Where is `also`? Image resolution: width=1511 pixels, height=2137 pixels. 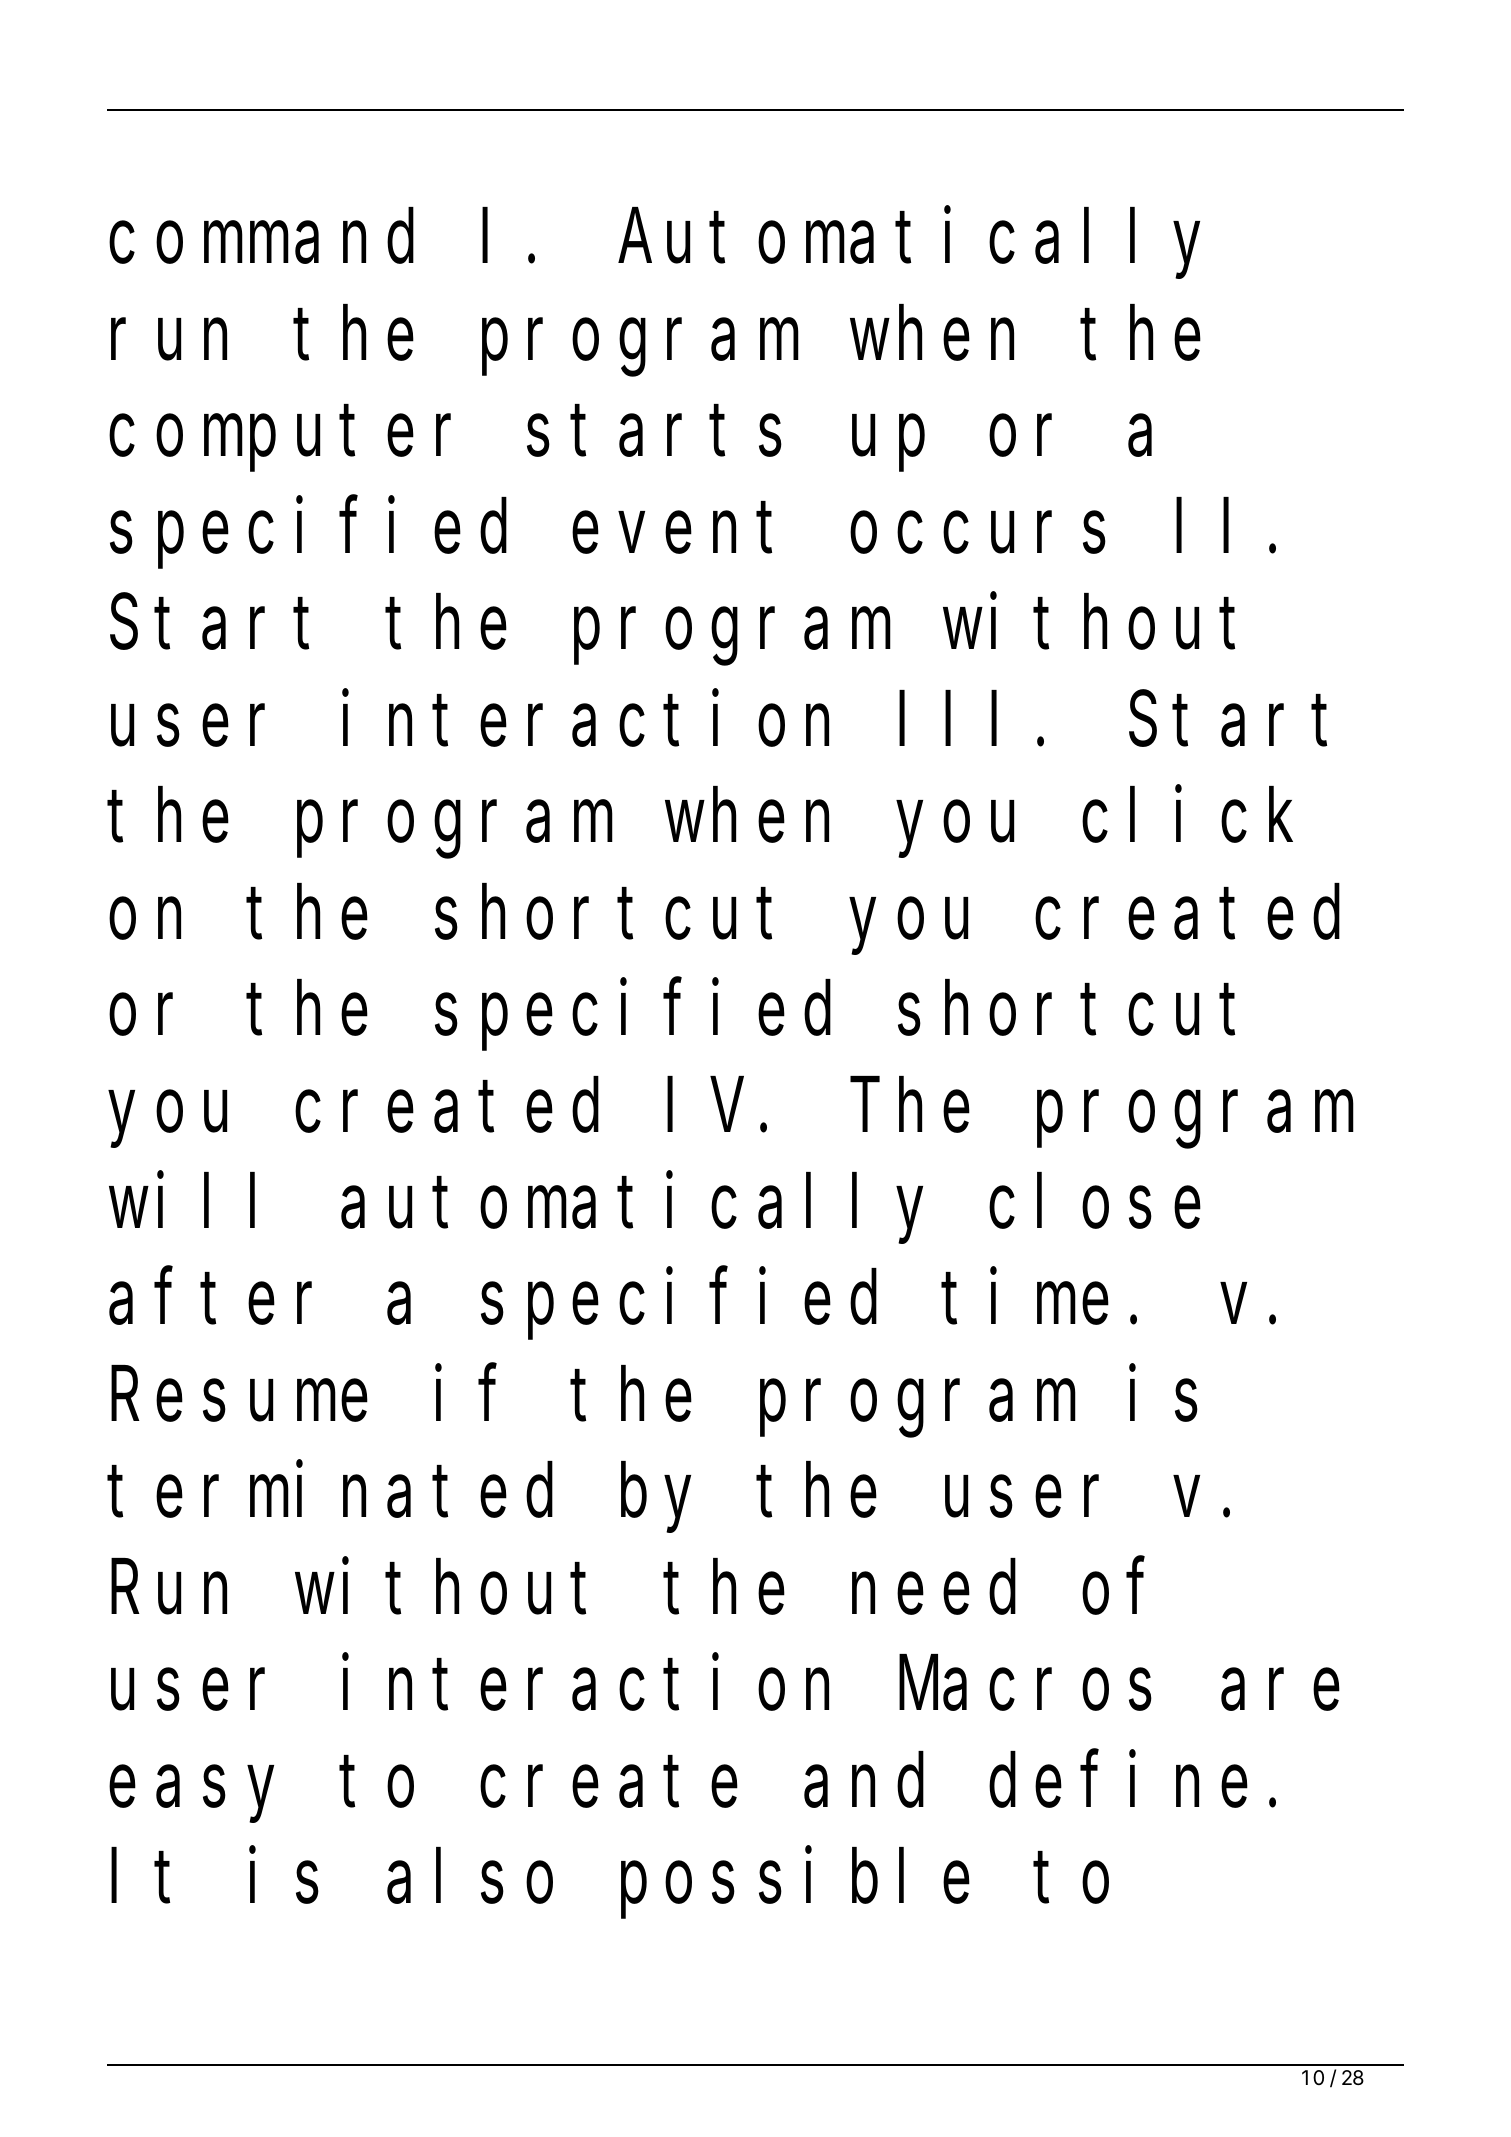 also is located at coordinates (470, 1878).
